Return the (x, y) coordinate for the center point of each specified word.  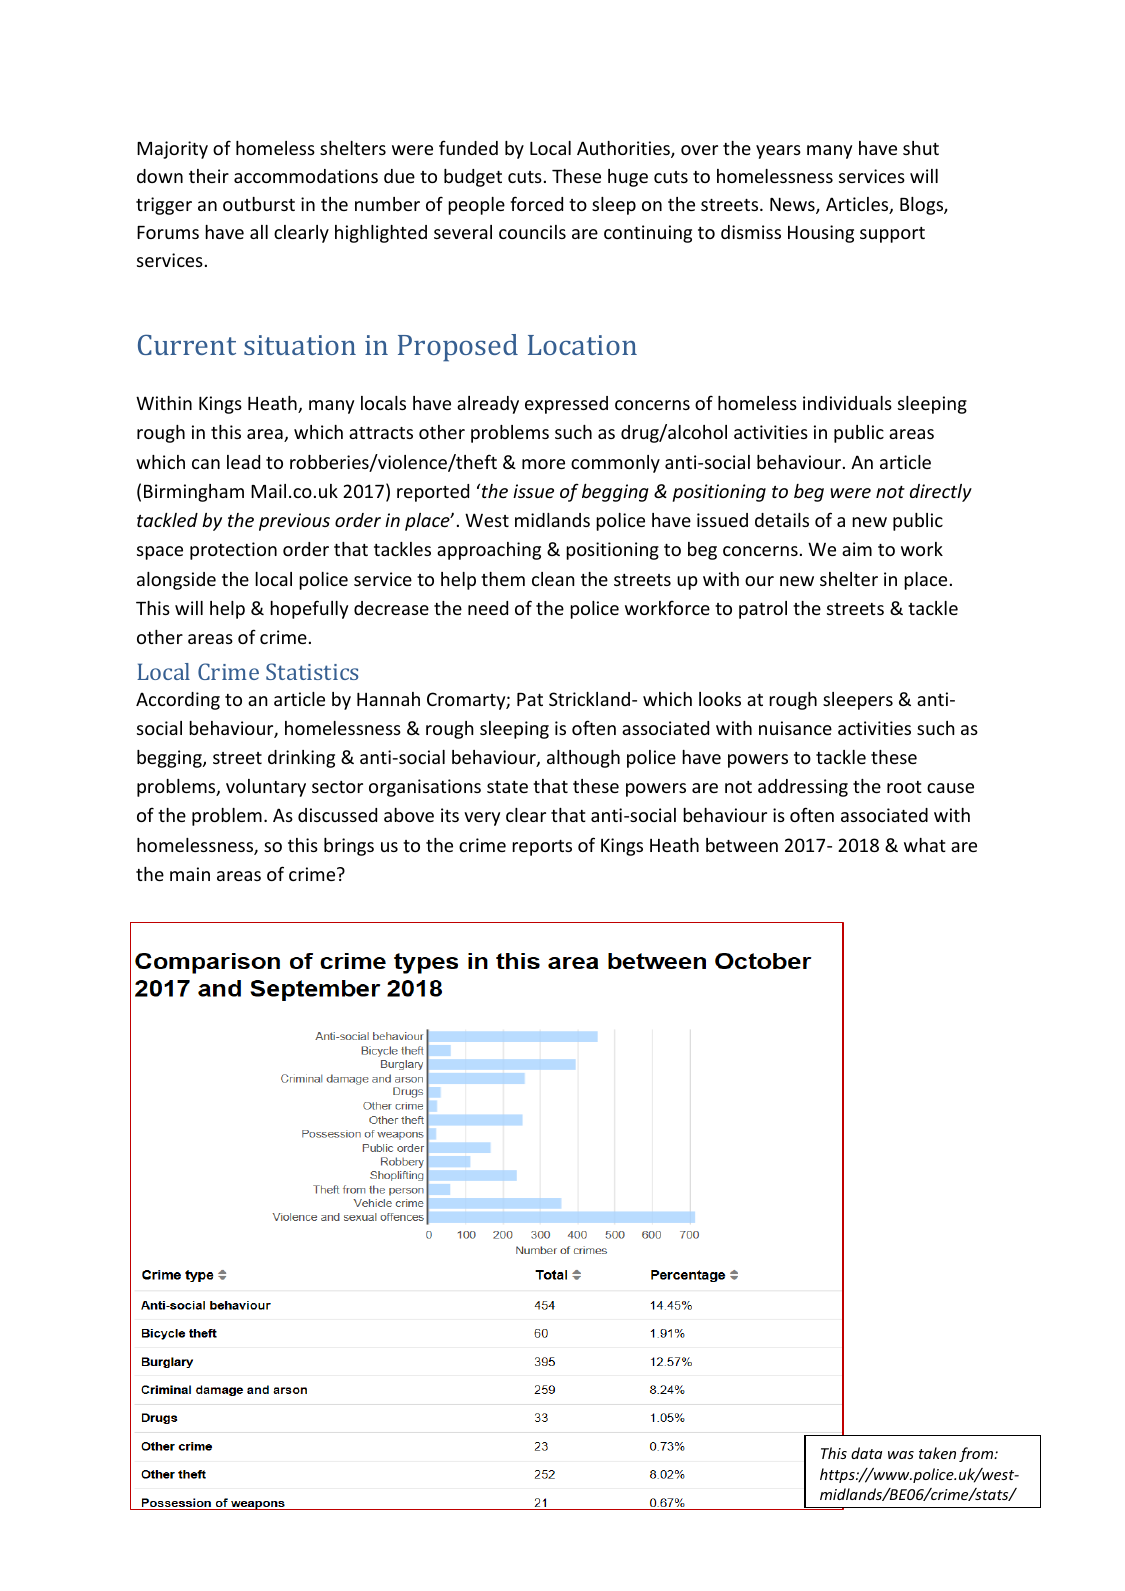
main (190, 874)
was (901, 1455)
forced (536, 203)
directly (941, 493)
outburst (259, 204)
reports (542, 848)
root (904, 787)
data (866, 1453)
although (583, 759)
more (543, 464)
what (925, 845)
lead (243, 462)
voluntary (266, 788)
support (892, 235)
